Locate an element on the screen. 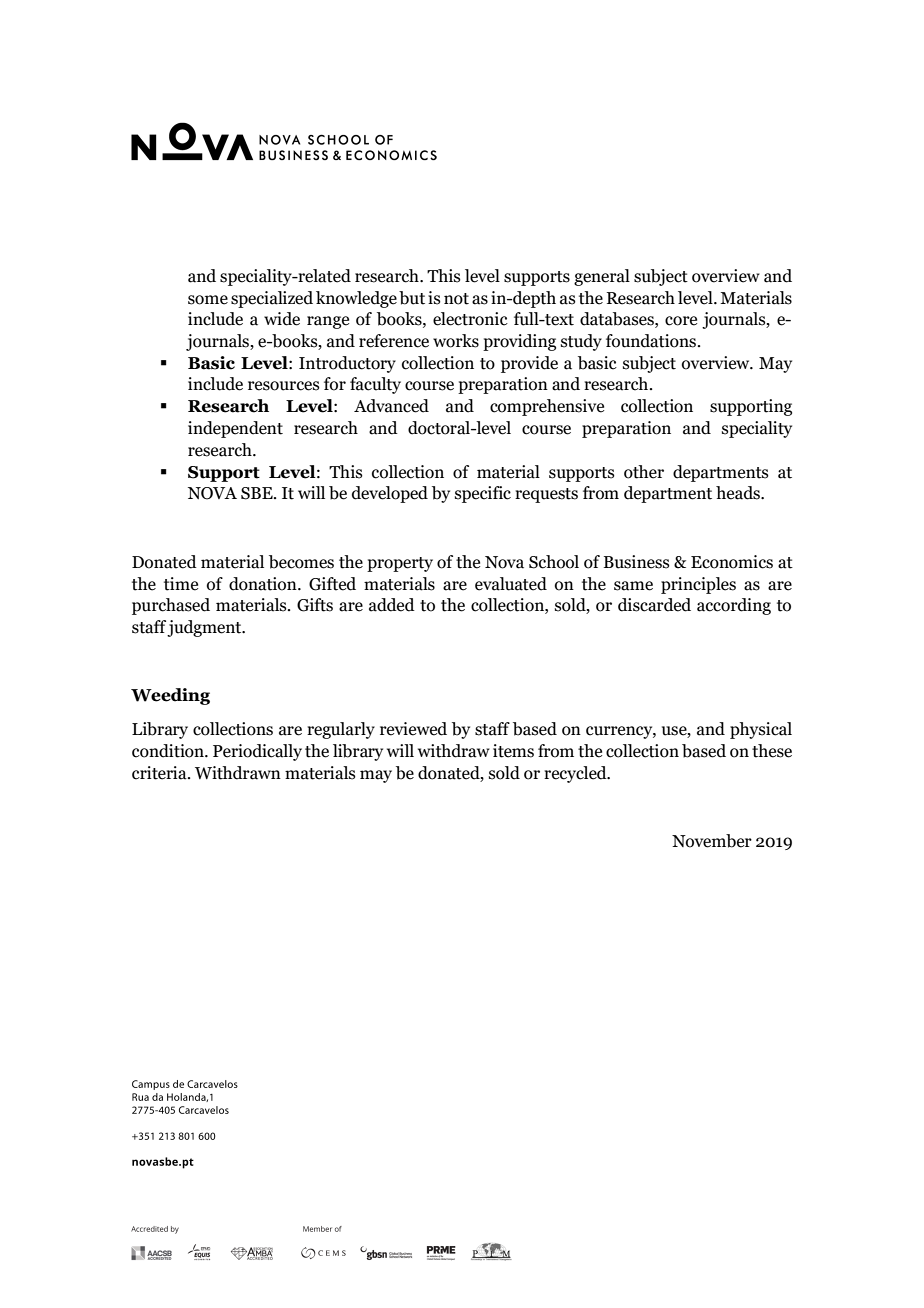 The height and width of the screenshot is (1308, 924). some is located at coordinates (208, 300).
